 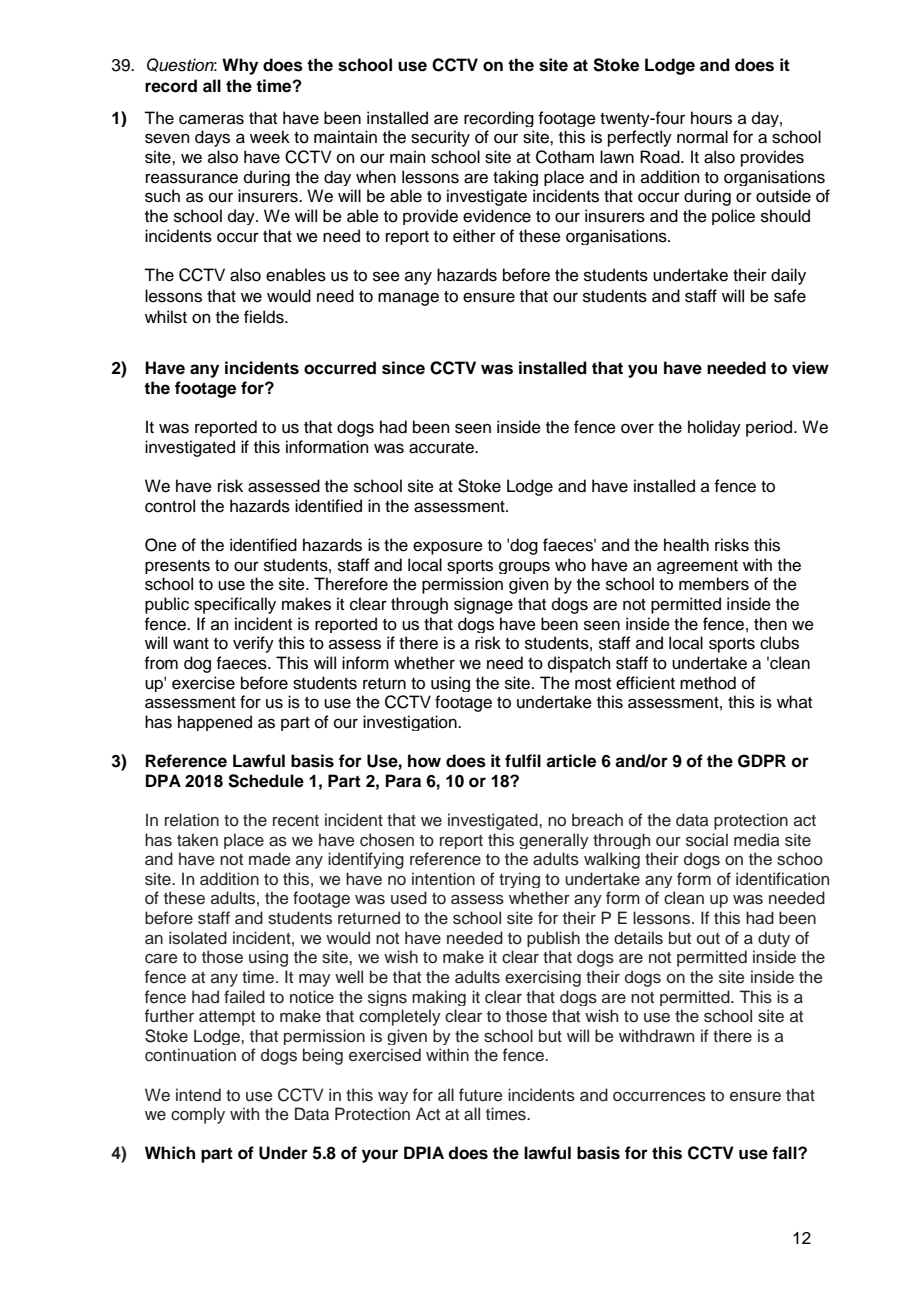 I want to click on exposure, so click(x=448, y=548).
